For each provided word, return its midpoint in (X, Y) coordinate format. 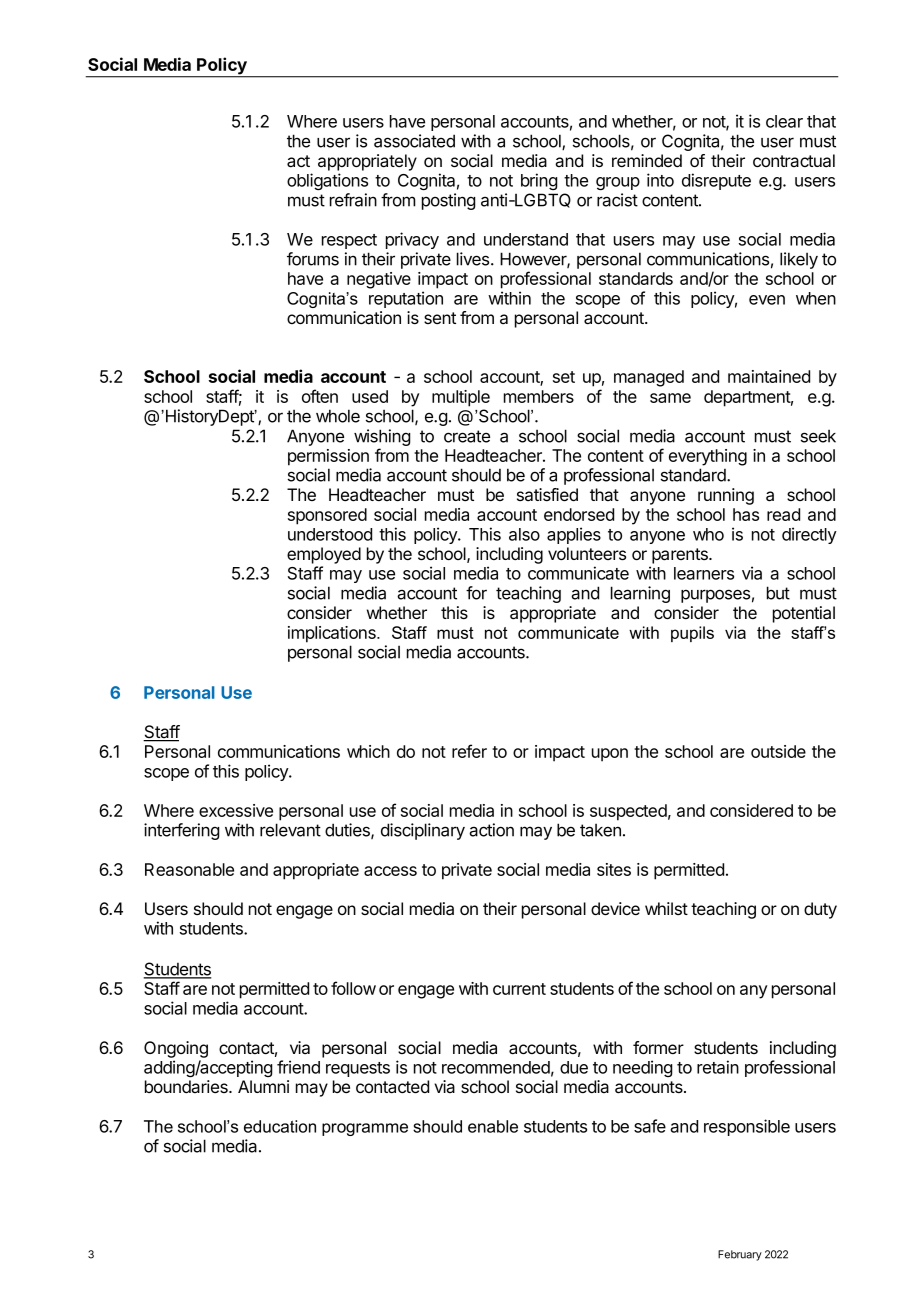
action (491, 830)
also (524, 534)
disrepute (716, 181)
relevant (290, 830)
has (746, 514)
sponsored (327, 516)
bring (539, 181)
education (280, 1126)
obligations (327, 181)
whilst (666, 908)
